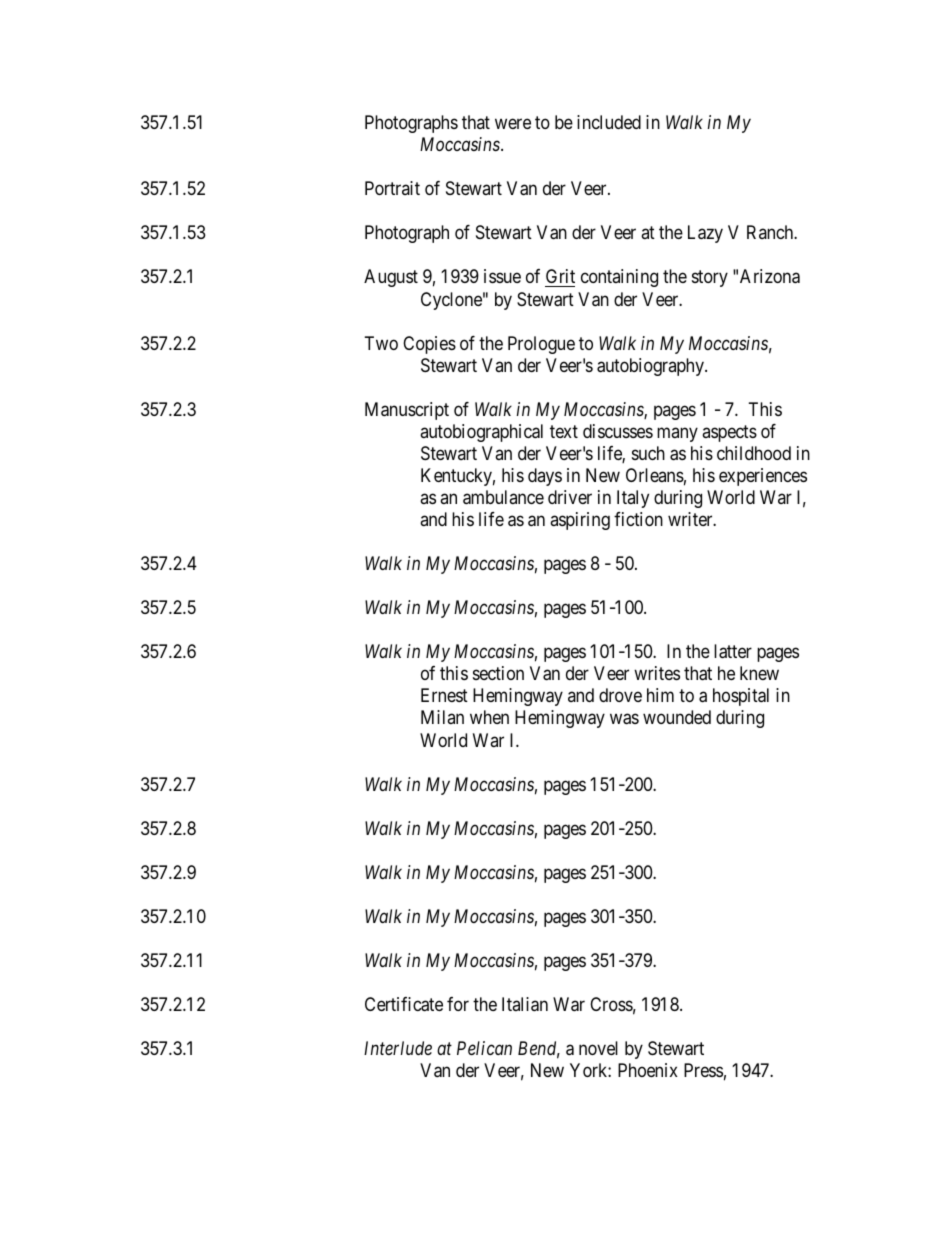  I want to click on Portrait, so click(392, 188).
